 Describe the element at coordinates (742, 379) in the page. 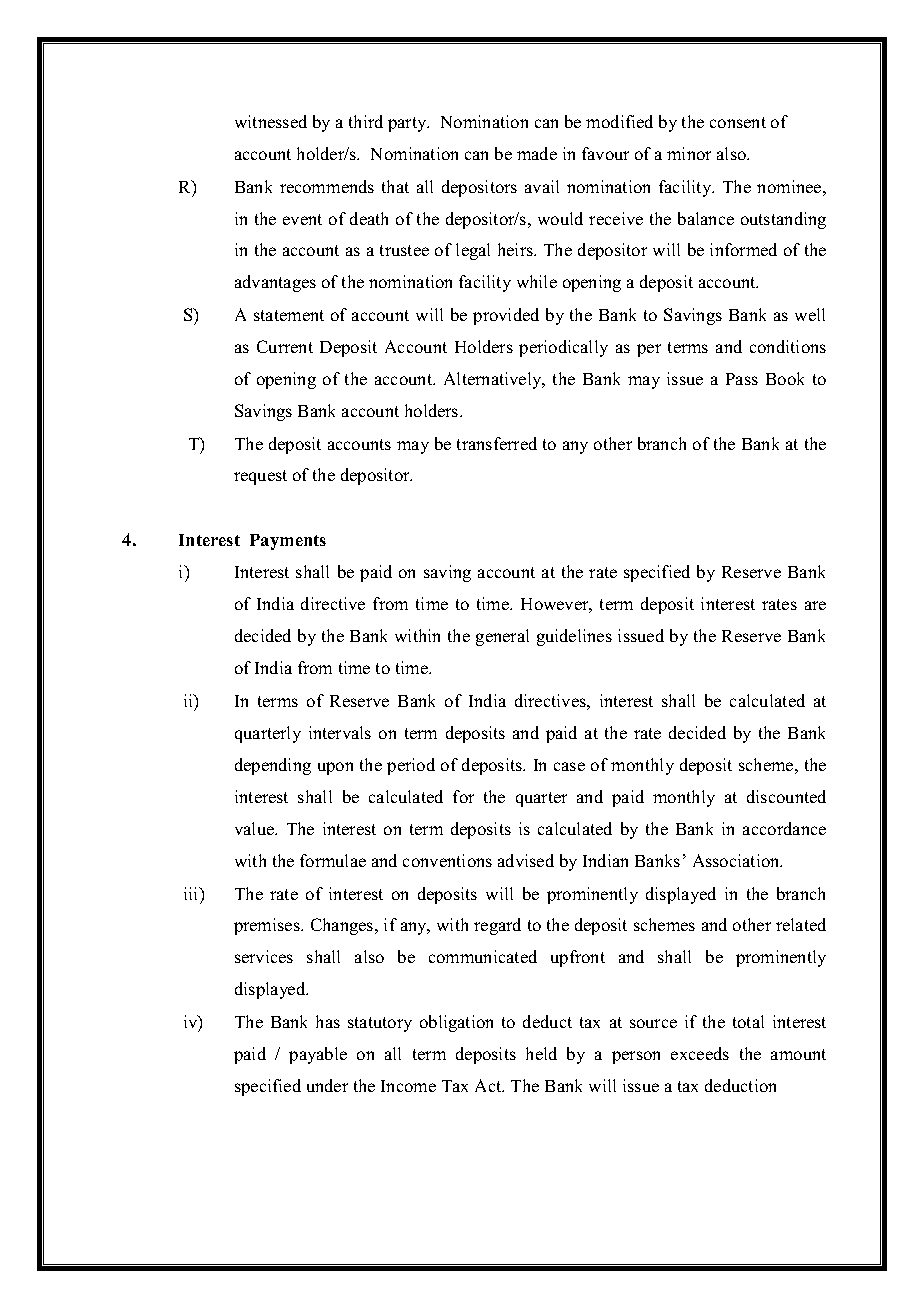

I see `Pass` at that location.
